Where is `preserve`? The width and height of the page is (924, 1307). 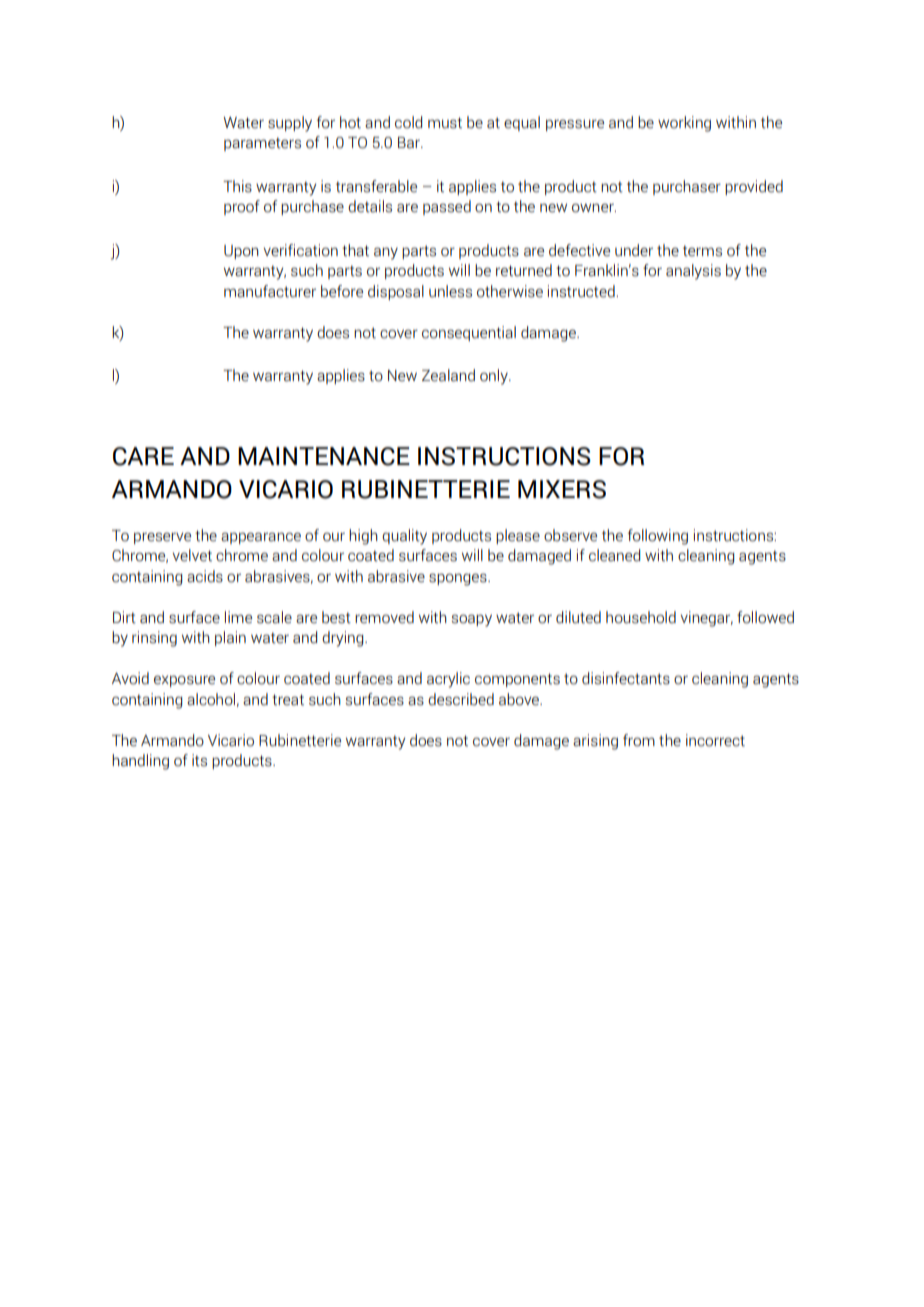
preserve is located at coordinates (162, 538).
